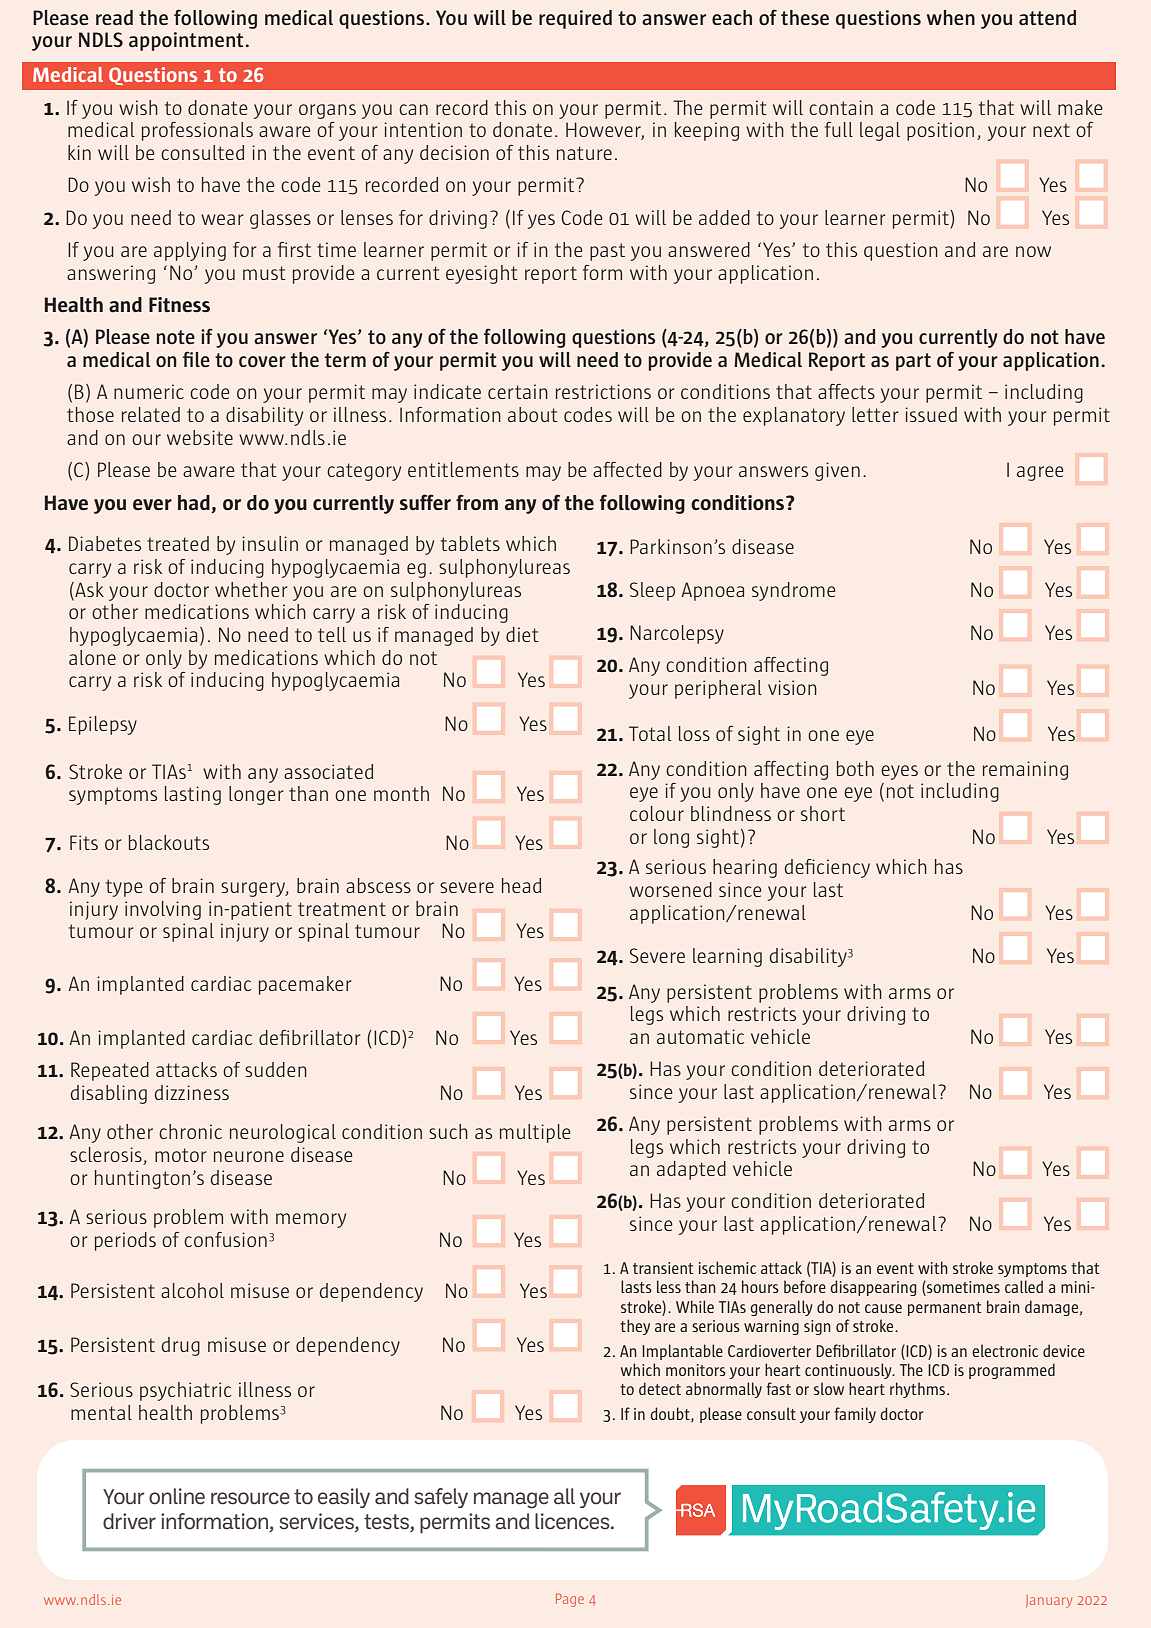 The width and height of the screenshot is (1151, 1628). Describe the element at coordinates (186, 41) in the screenshot. I see `appointment` at that location.
